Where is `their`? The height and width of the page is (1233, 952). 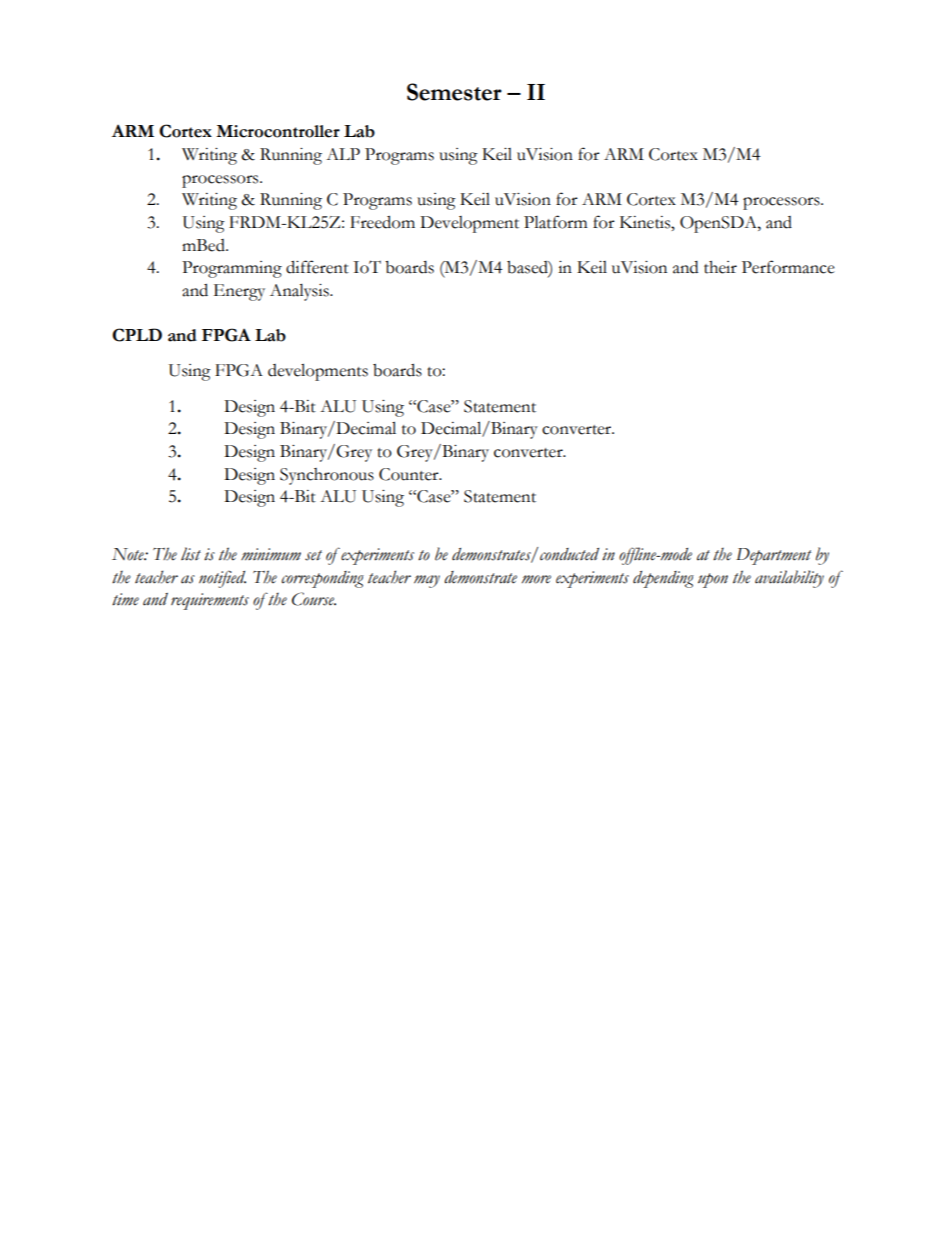
their is located at coordinates (720, 267).
